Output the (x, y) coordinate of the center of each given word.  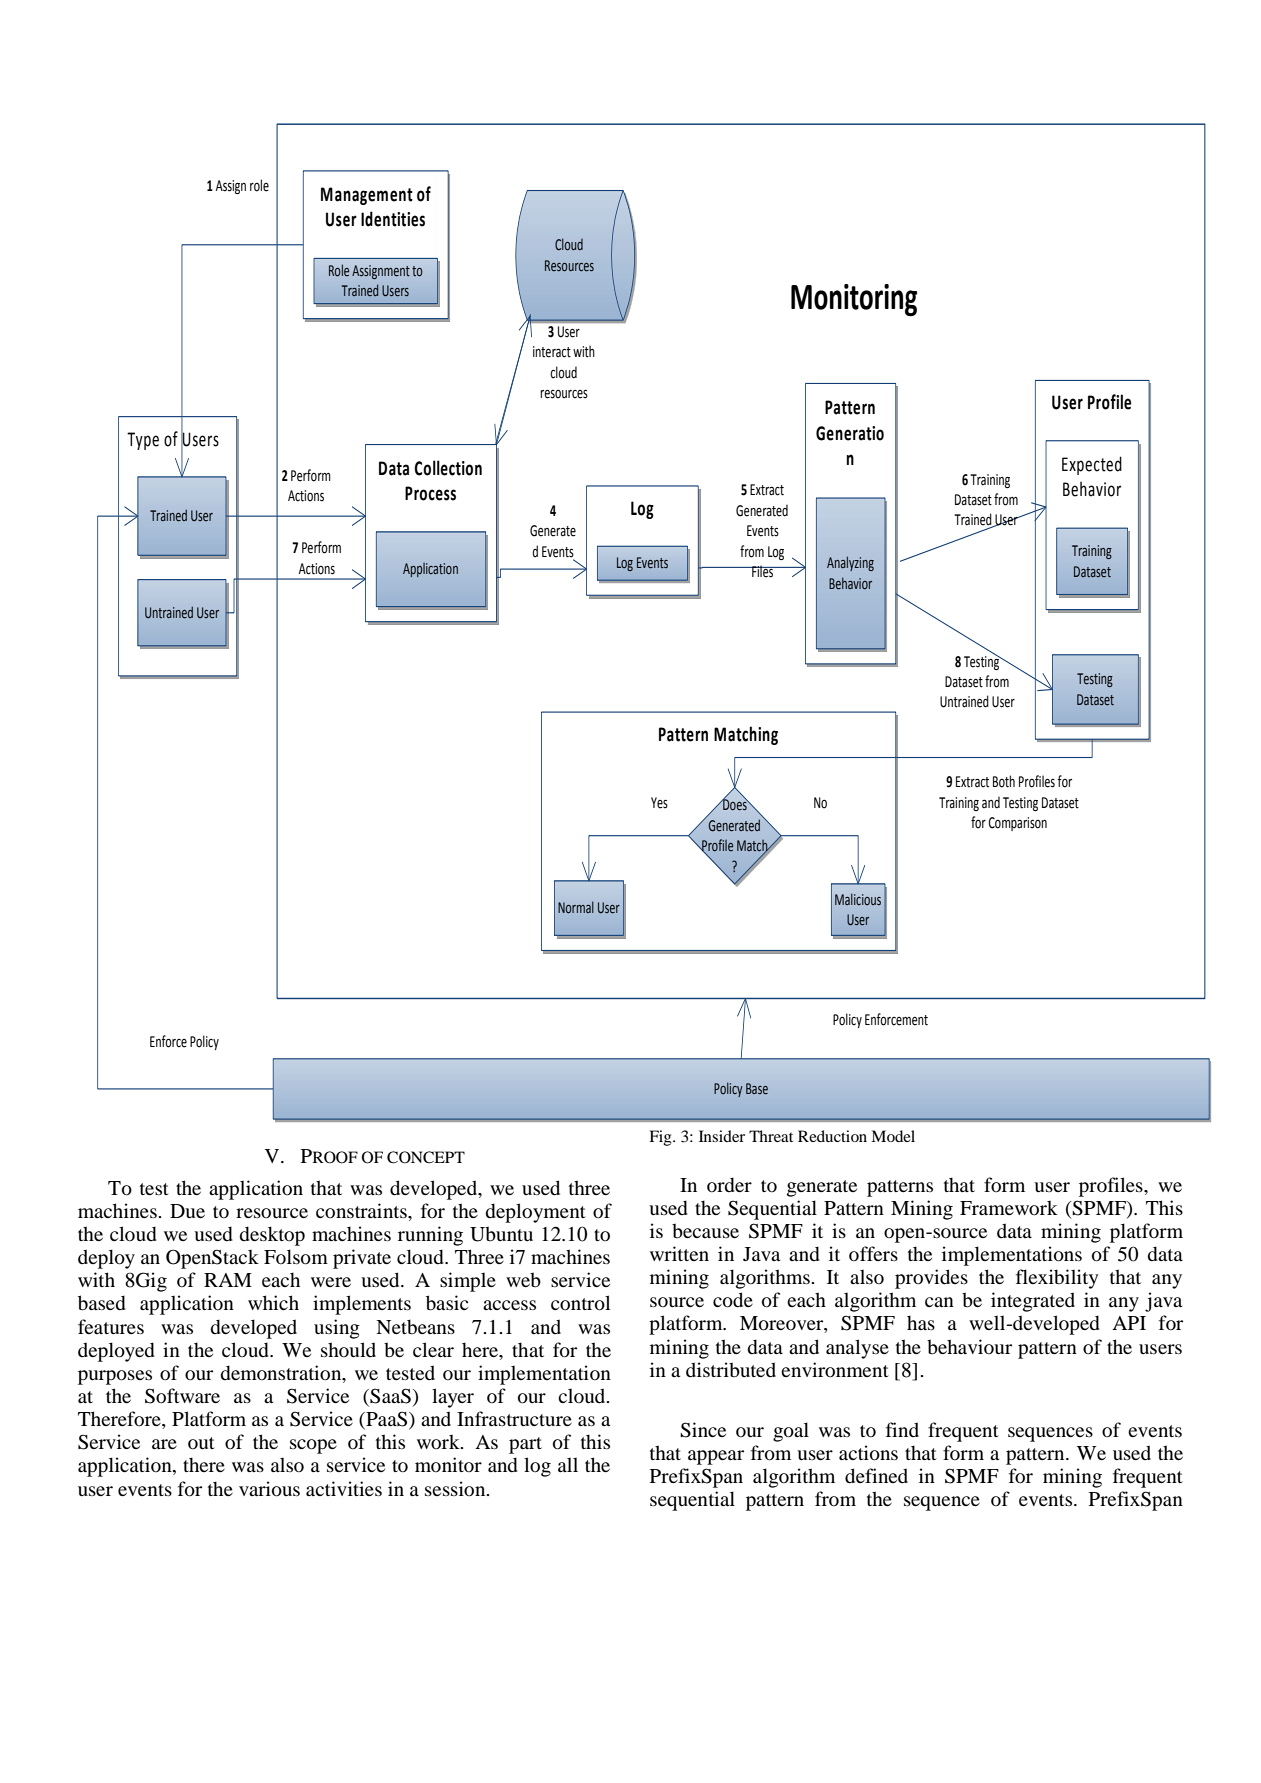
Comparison (1017, 824)
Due (187, 1211)
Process (430, 493)
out (201, 1443)
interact (552, 352)
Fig (661, 1138)
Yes (659, 803)
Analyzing (850, 563)
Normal (576, 907)
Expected (1092, 465)
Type (143, 441)
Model (893, 1136)
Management (367, 196)
